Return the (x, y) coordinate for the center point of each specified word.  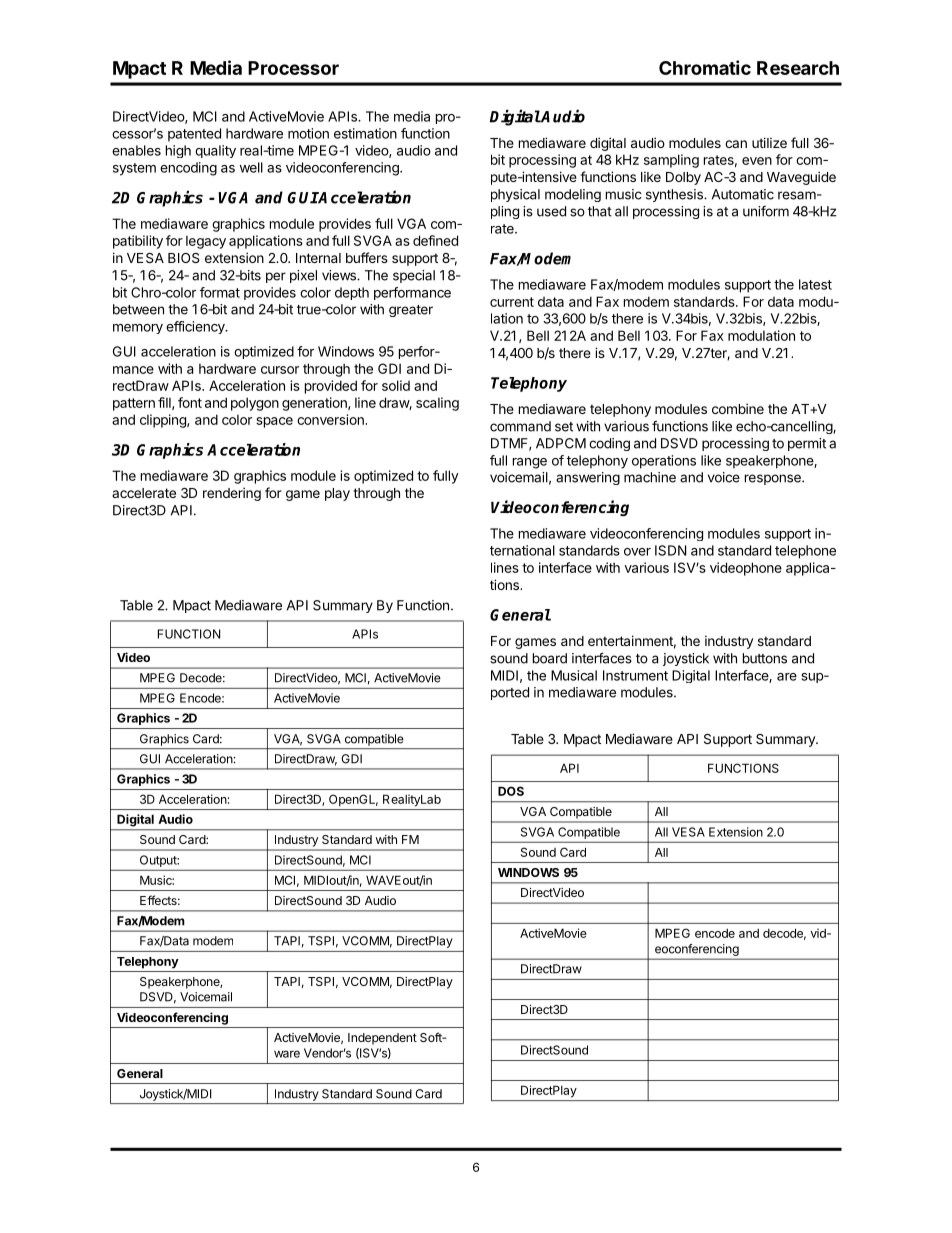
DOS (511, 791)
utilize (769, 142)
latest (815, 284)
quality (215, 151)
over (637, 552)
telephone (805, 552)
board (550, 658)
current (512, 302)
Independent (382, 1039)
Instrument (635, 675)
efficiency (196, 327)
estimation (365, 133)
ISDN (670, 550)
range (530, 463)
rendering (232, 494)
